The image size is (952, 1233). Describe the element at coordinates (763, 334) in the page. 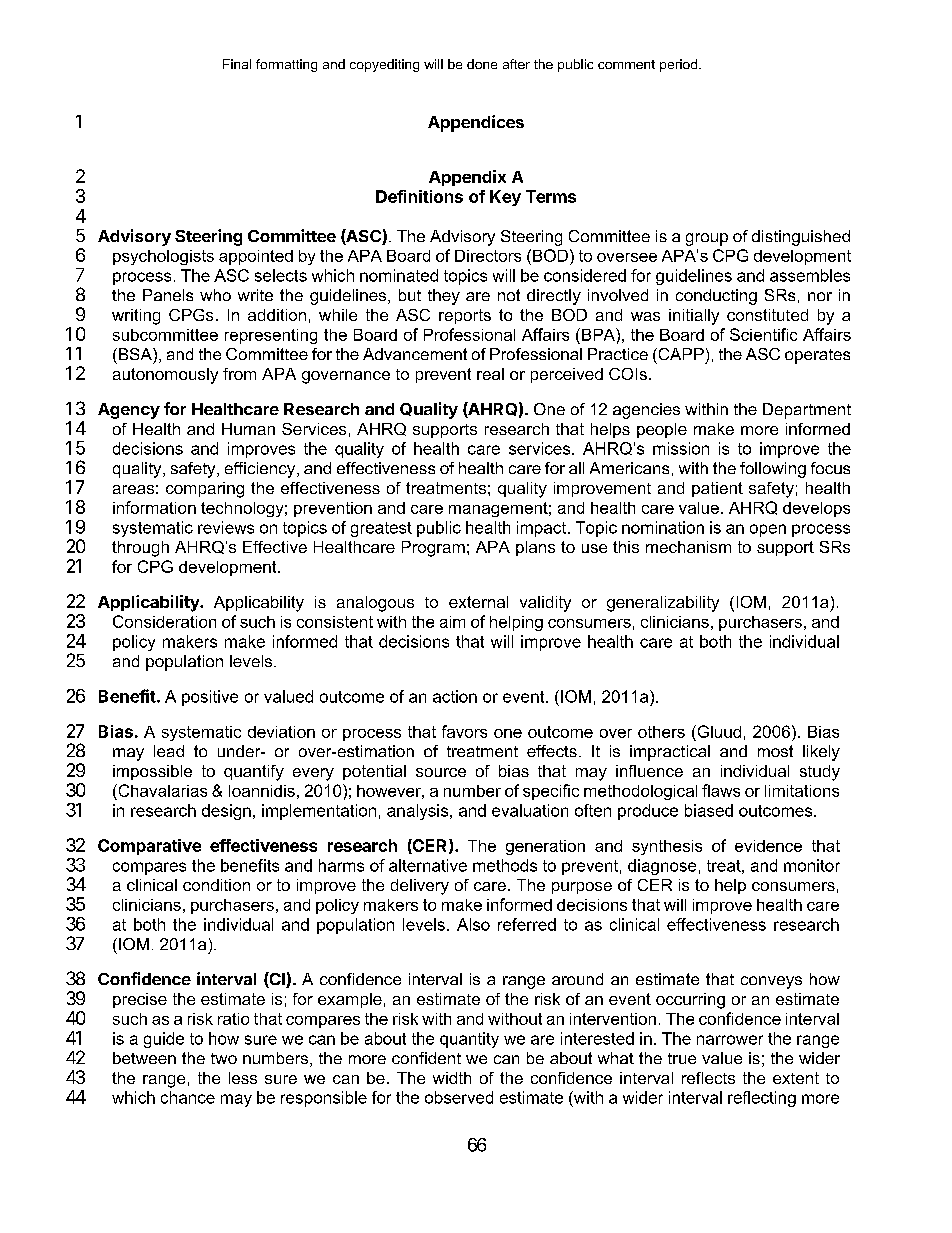

I see `Scientific` at that location.
